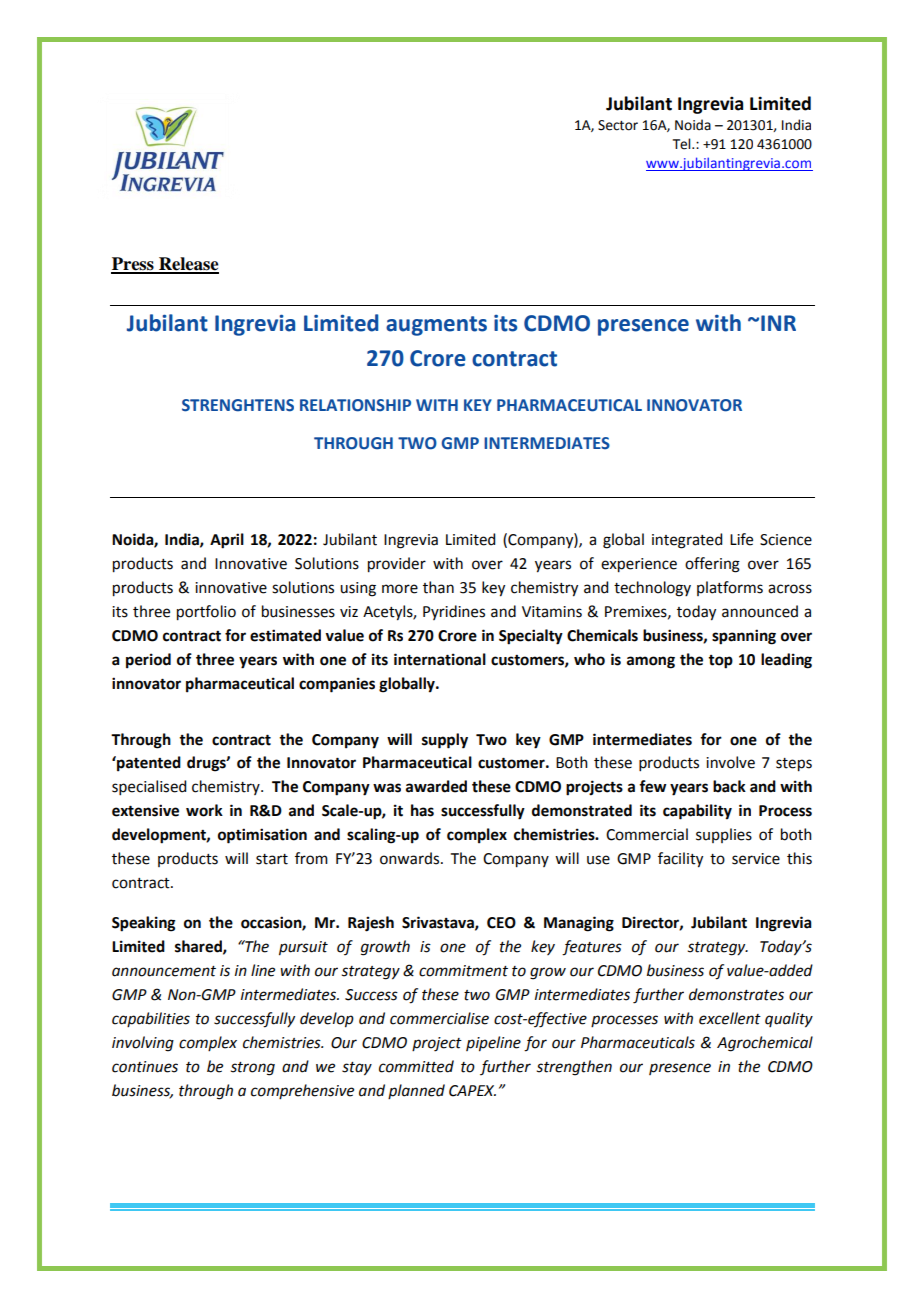 This document has width=924, height=1308. I want to click on April, so click(227, 541).
